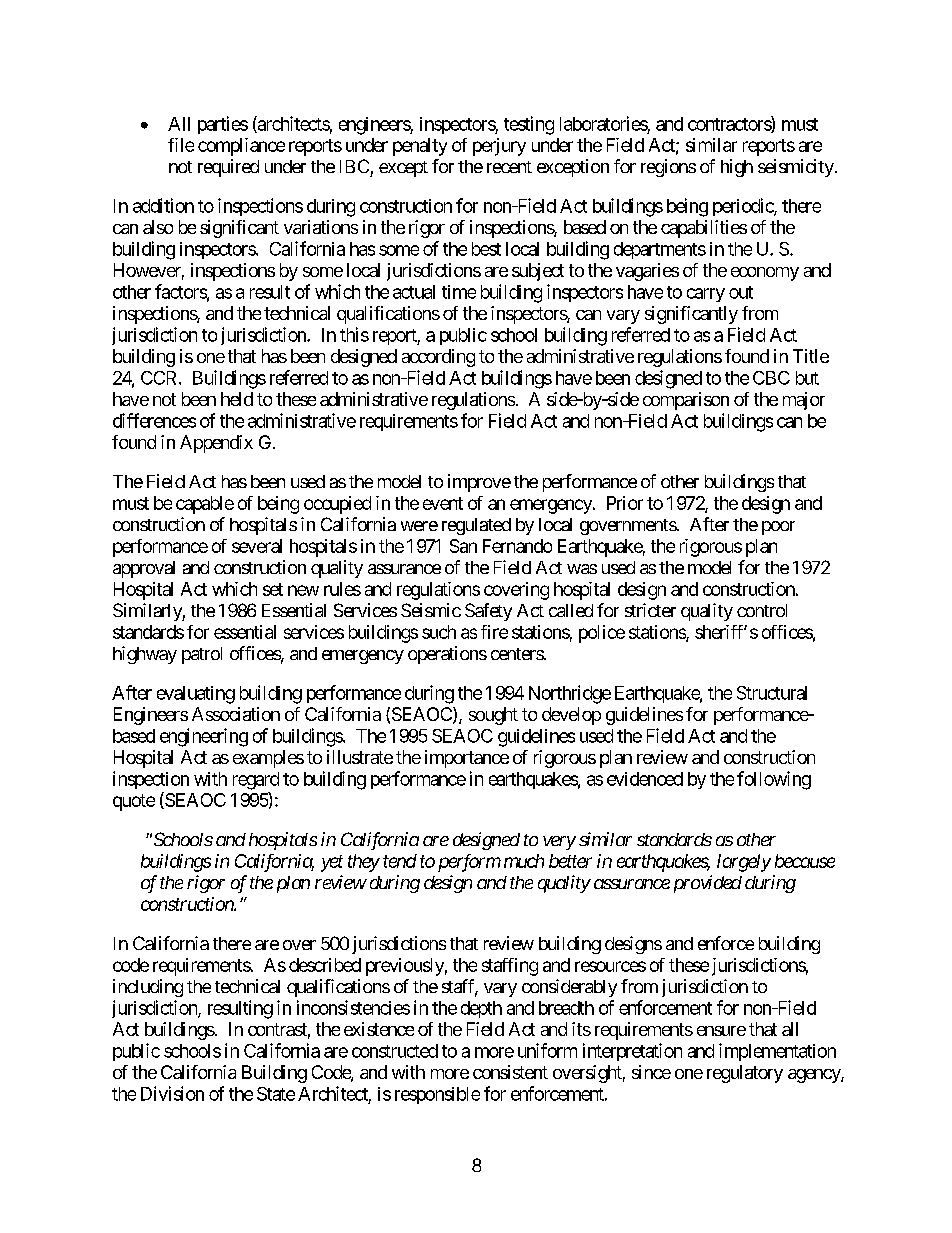  Describe the element at coordinates (708, 884) in the image. I see `provided` at that location.
